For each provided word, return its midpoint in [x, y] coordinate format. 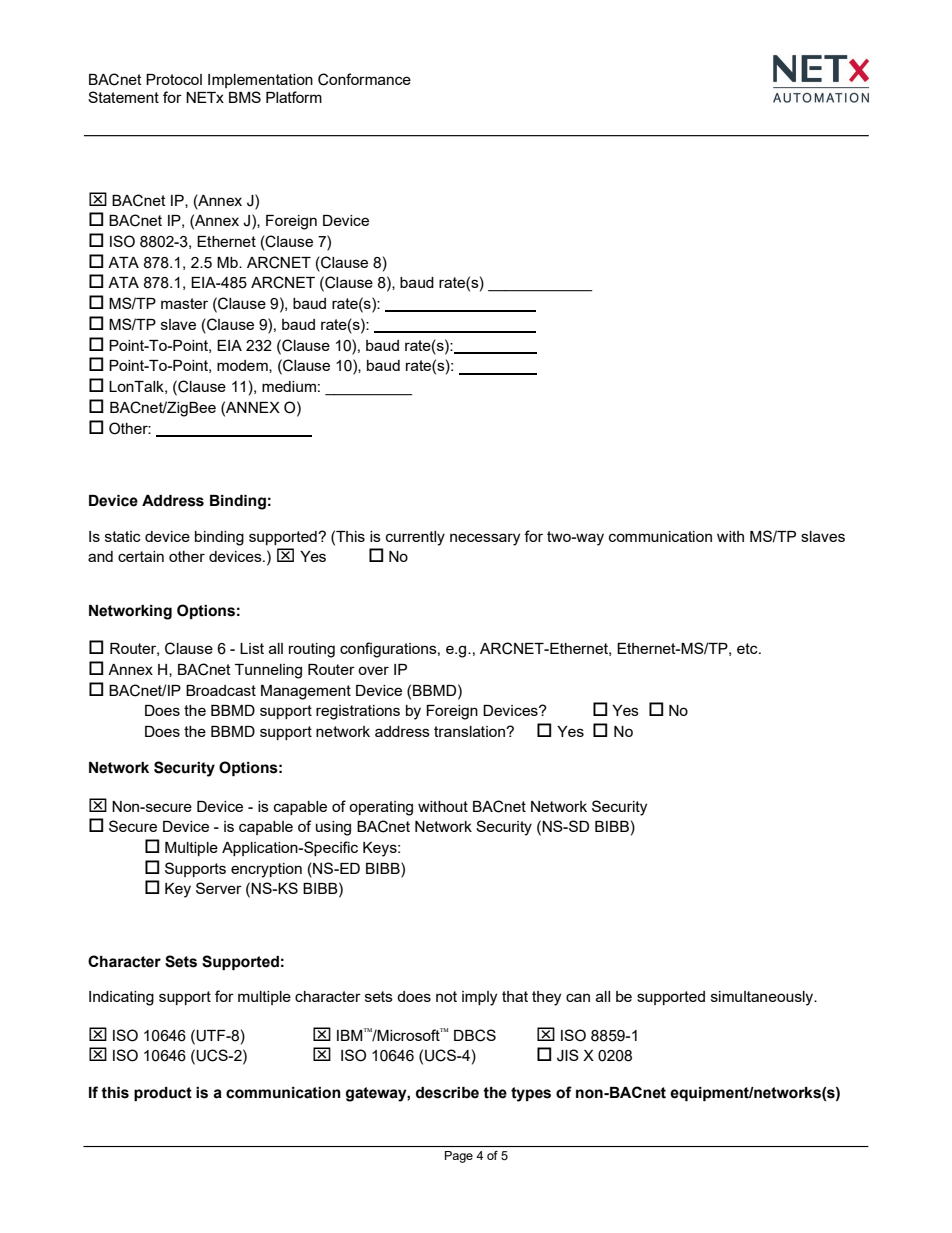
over [373, 670]
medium [289, 386]
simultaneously [763, 998]
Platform [294, 97]
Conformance [364, 79]
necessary [485, 539]
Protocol [174, 79]
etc [748, 648]
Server [219, 888]
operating [381, 808]
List [252, 648]
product [163, 1094]
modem [243, 366]
